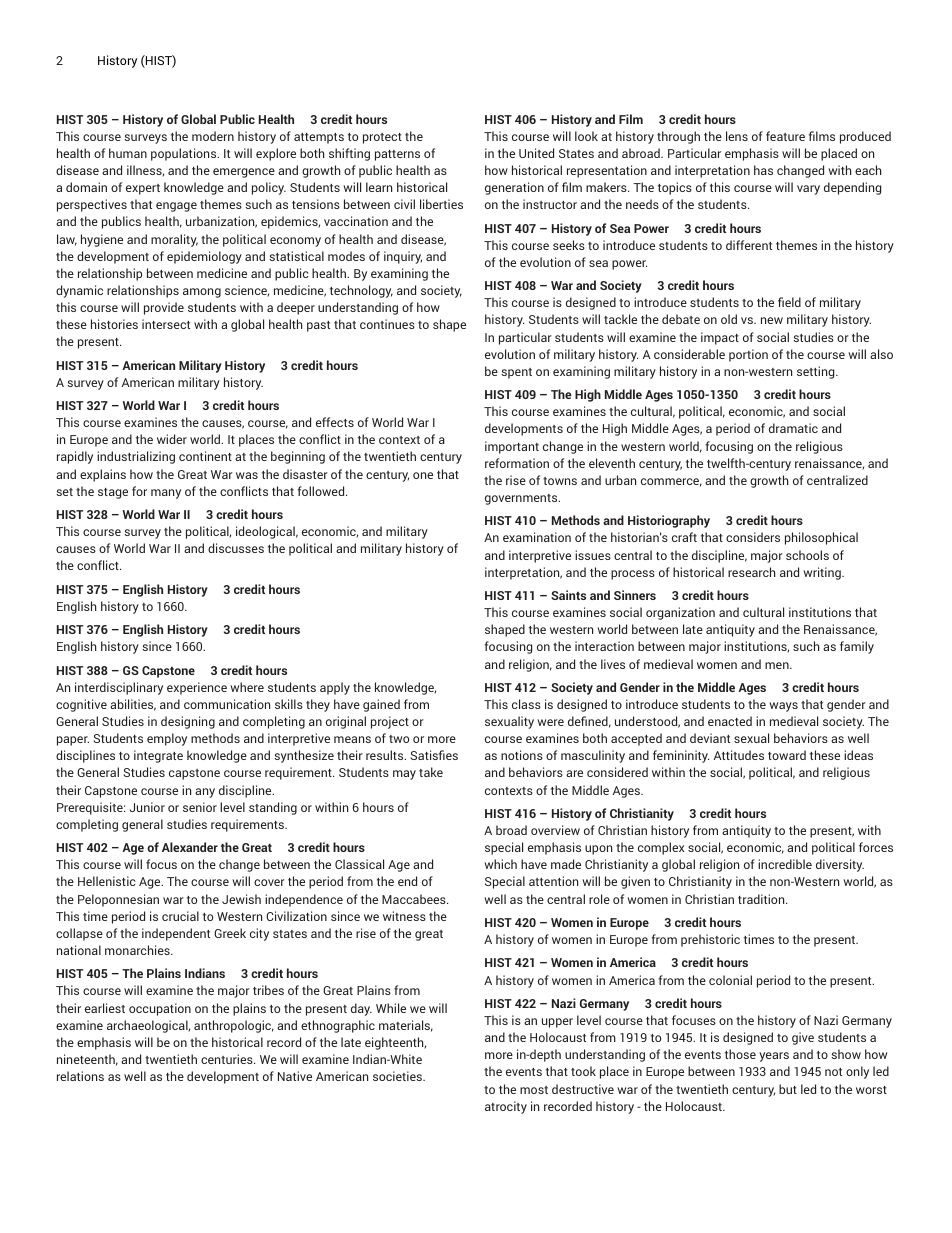  I want to click on generation, so click(514, 188).
